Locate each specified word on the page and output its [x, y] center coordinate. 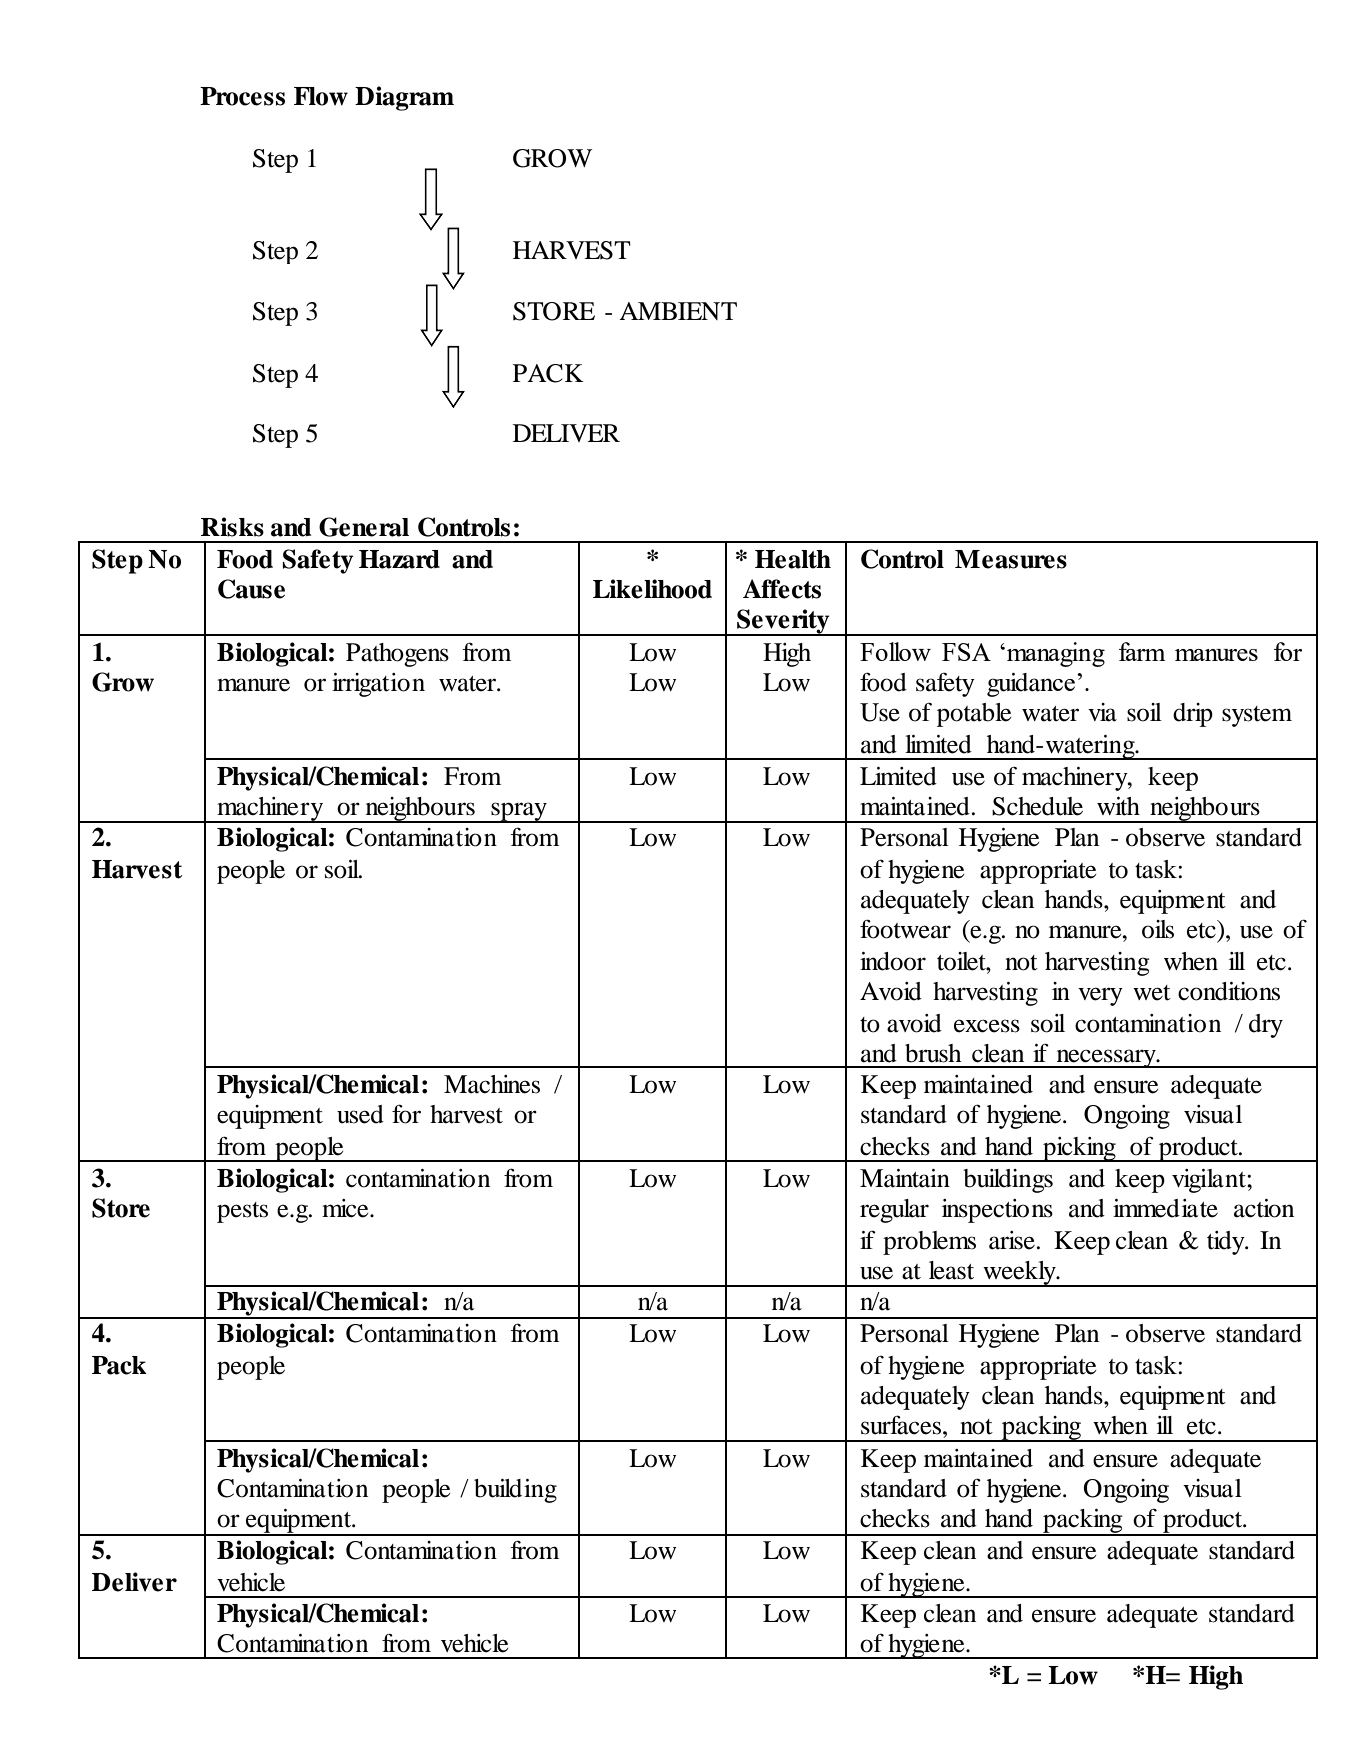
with [1118, 806]
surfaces [901, 1425]
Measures [1011, 559]
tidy [1227, 1243]
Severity [783, 622]
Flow [321, 96]
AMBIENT [678, 311]
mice [346, 1208]
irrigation [378, 685]
